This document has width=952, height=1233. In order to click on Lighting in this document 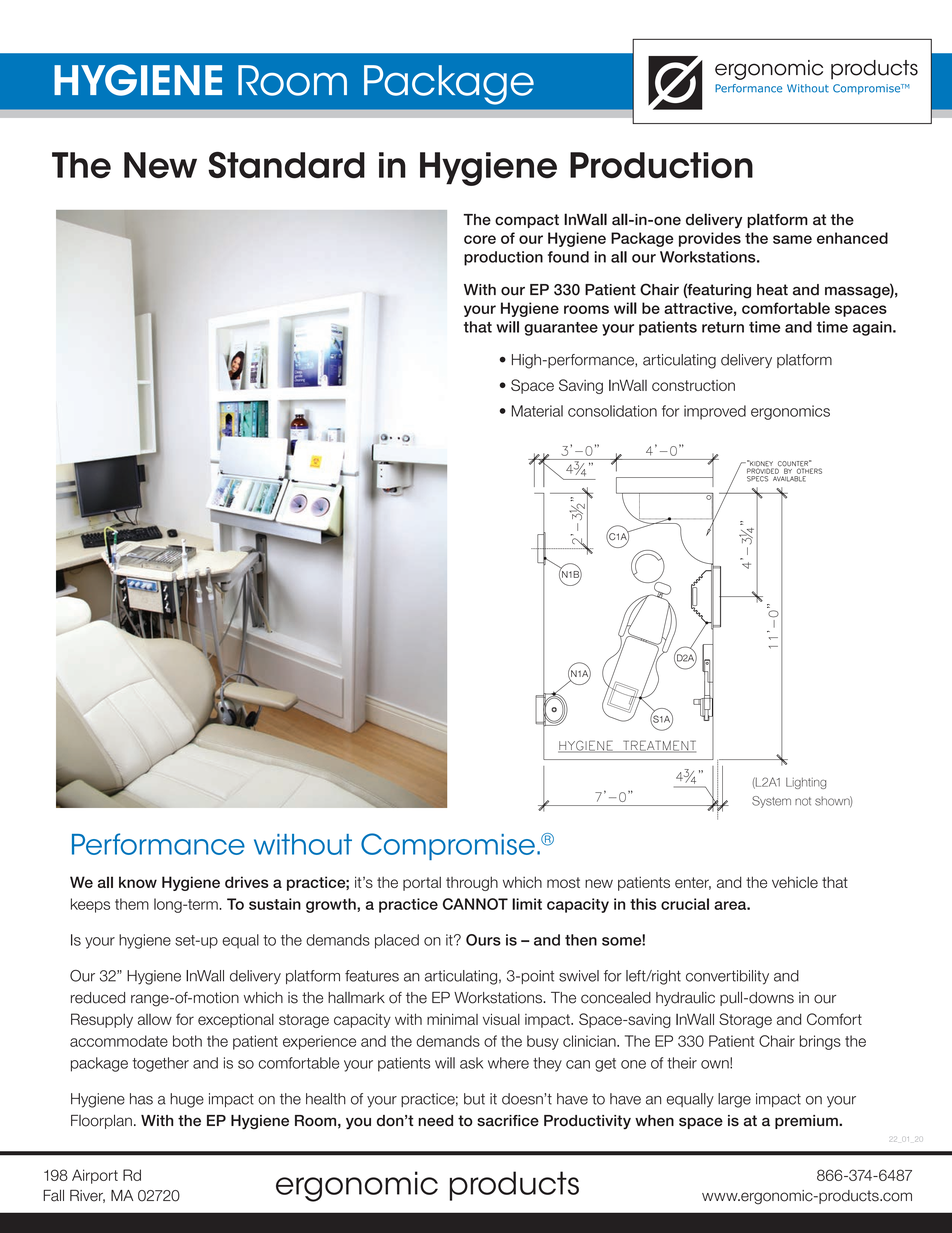, I will do `click(806, 783)`.
